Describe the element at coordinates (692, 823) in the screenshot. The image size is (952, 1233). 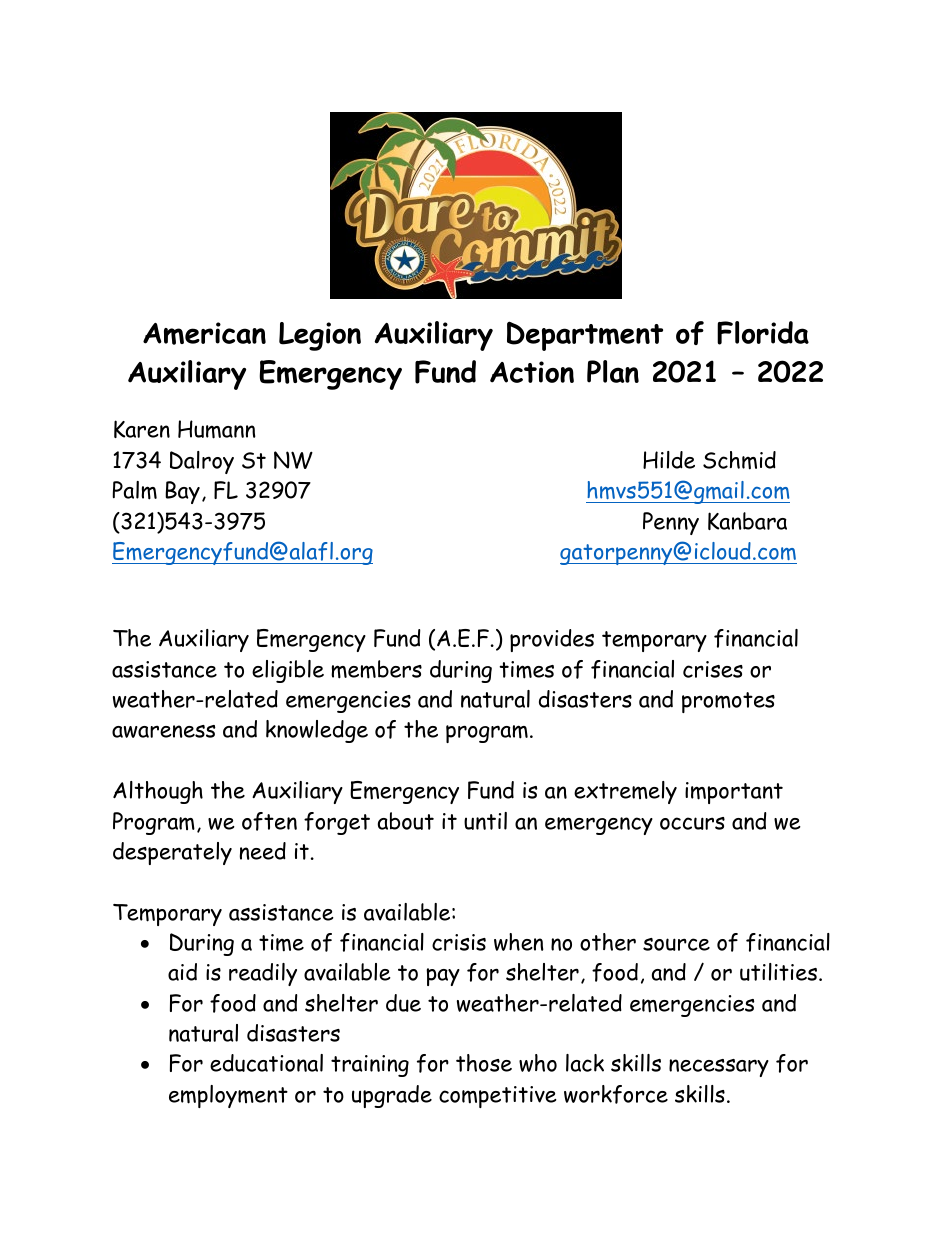
I see `occurs` at that location.
